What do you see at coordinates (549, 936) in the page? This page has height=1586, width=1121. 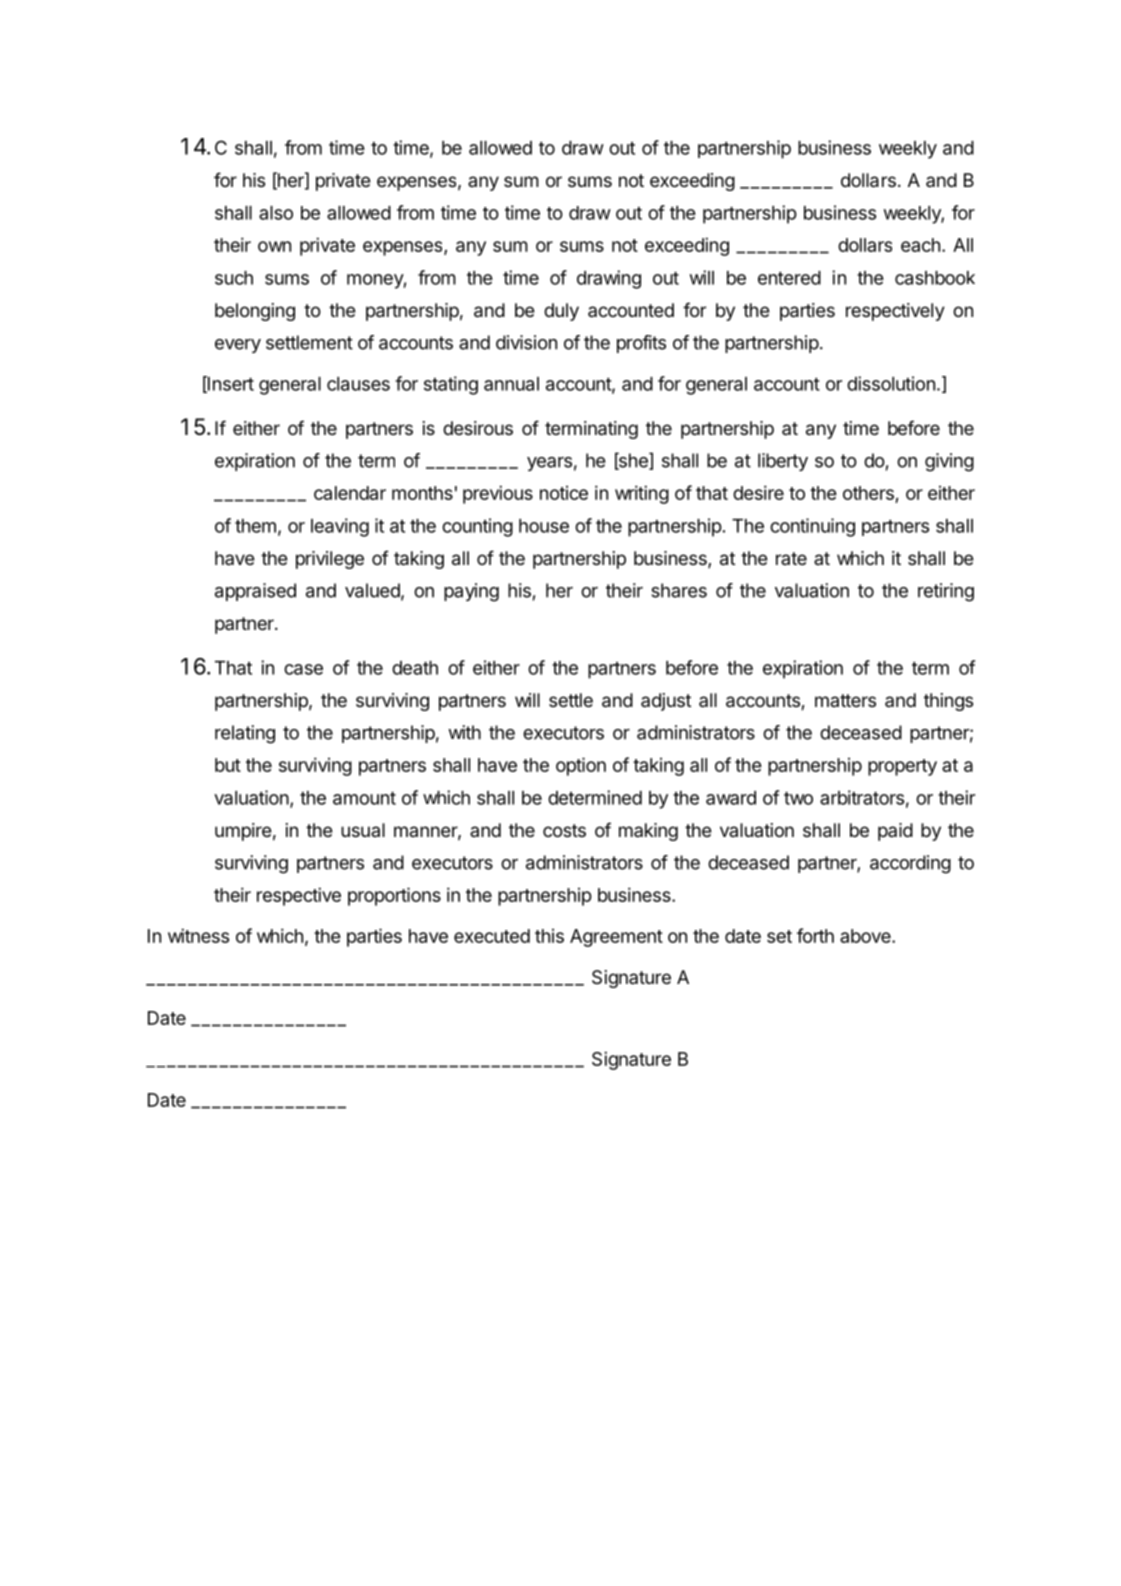 I see `this` at bounding box center [549, 936].
